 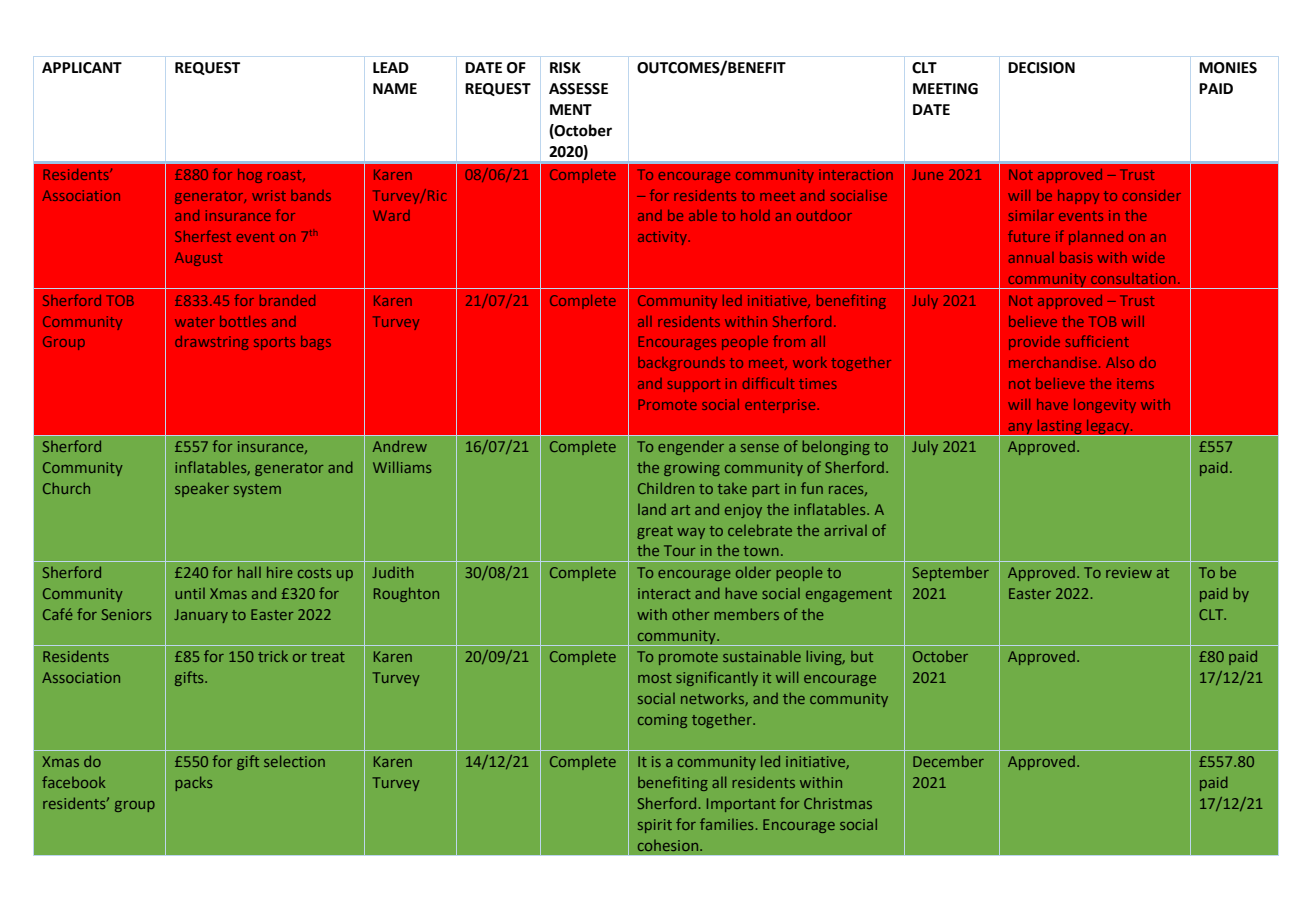 I want to click on backgrounds, so click(x=681, y=364).
